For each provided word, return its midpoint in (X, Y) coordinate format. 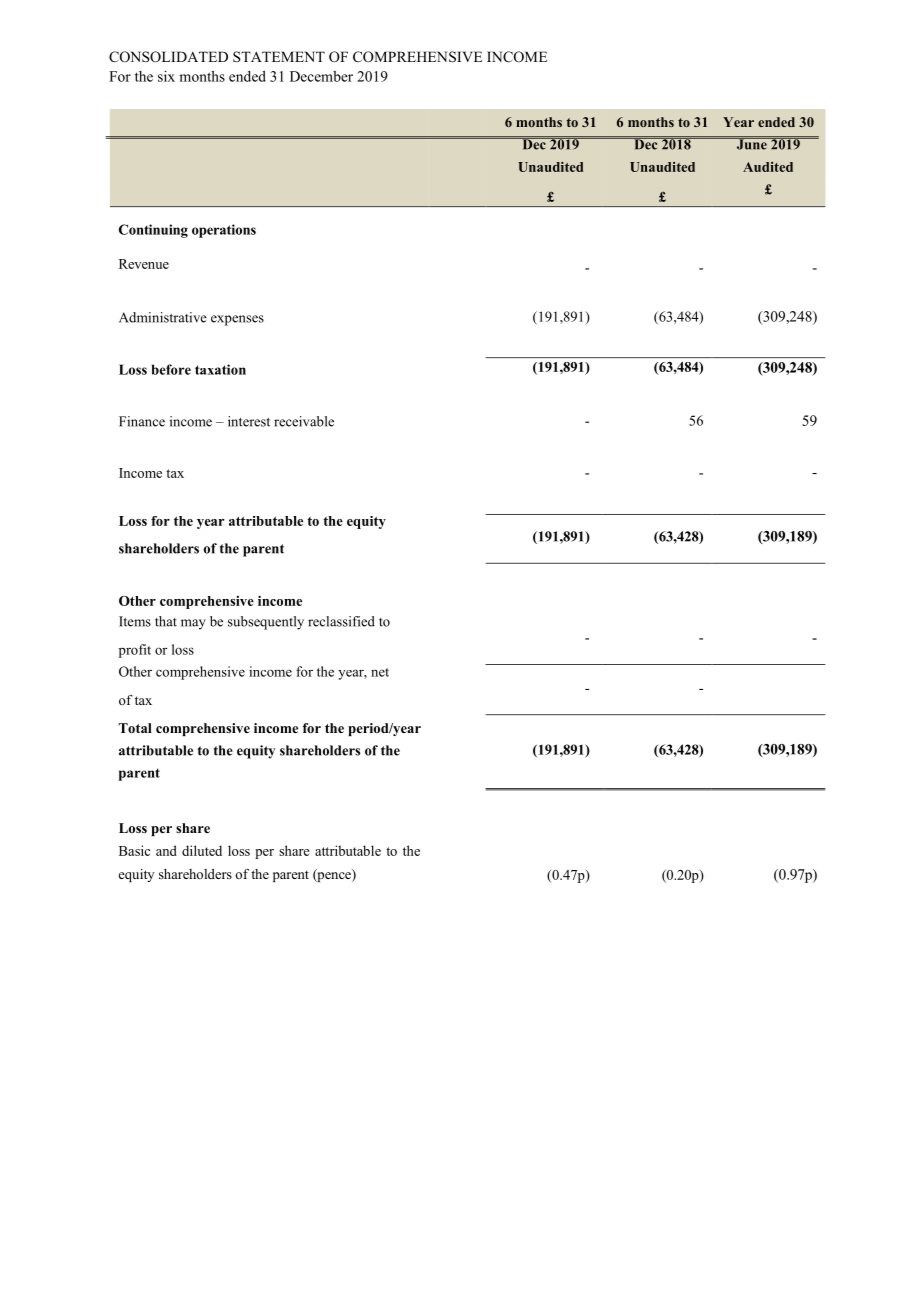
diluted (202, 850)
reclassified (341, 621)
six (166, 76)
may (193, 624)
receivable (304, 421)
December (321, 76)
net (380, 672)
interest (249, 421)
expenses (237, 320)
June (751, 143)
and (166, 850)
